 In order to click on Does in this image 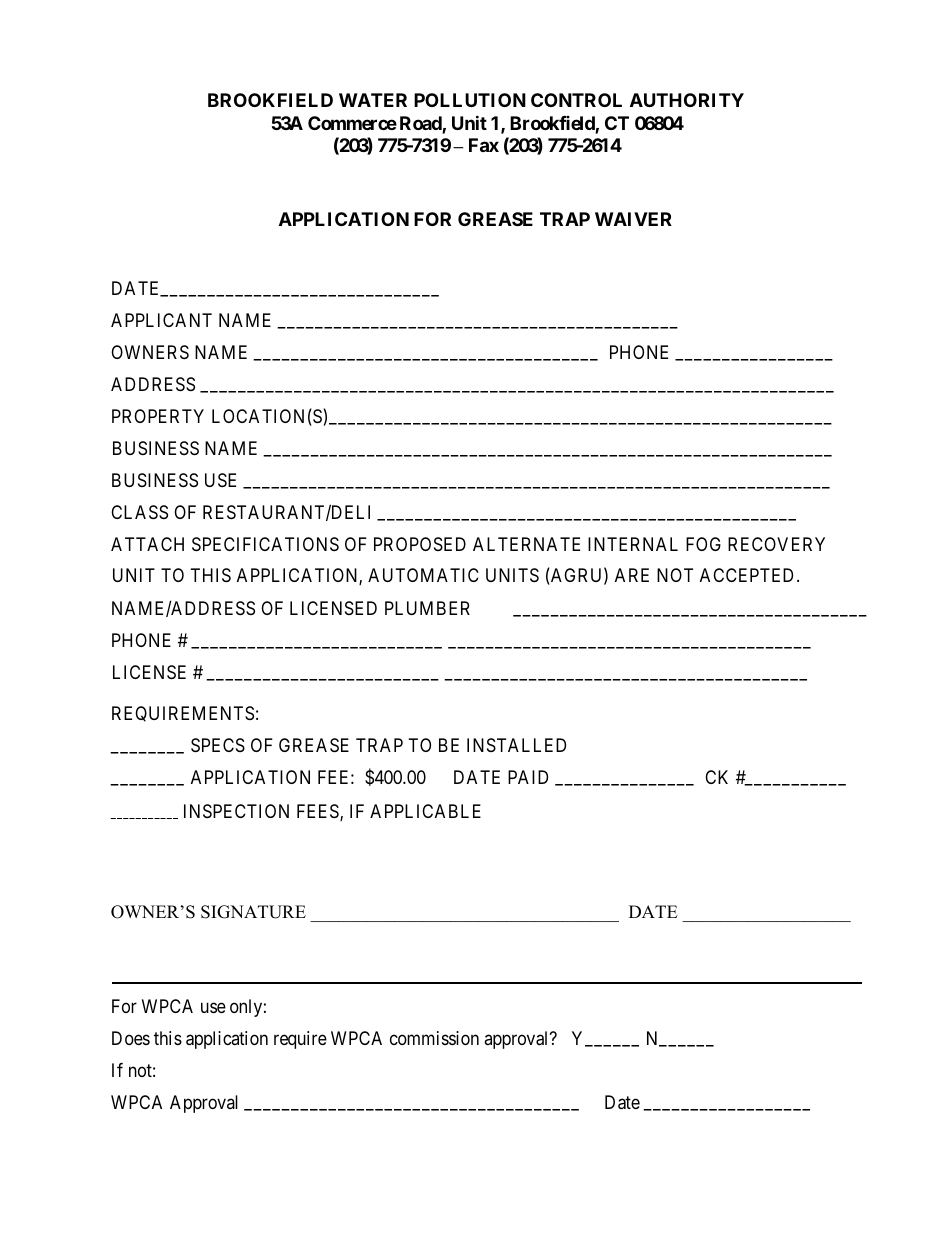, I will do `click(131, 1038)`.
